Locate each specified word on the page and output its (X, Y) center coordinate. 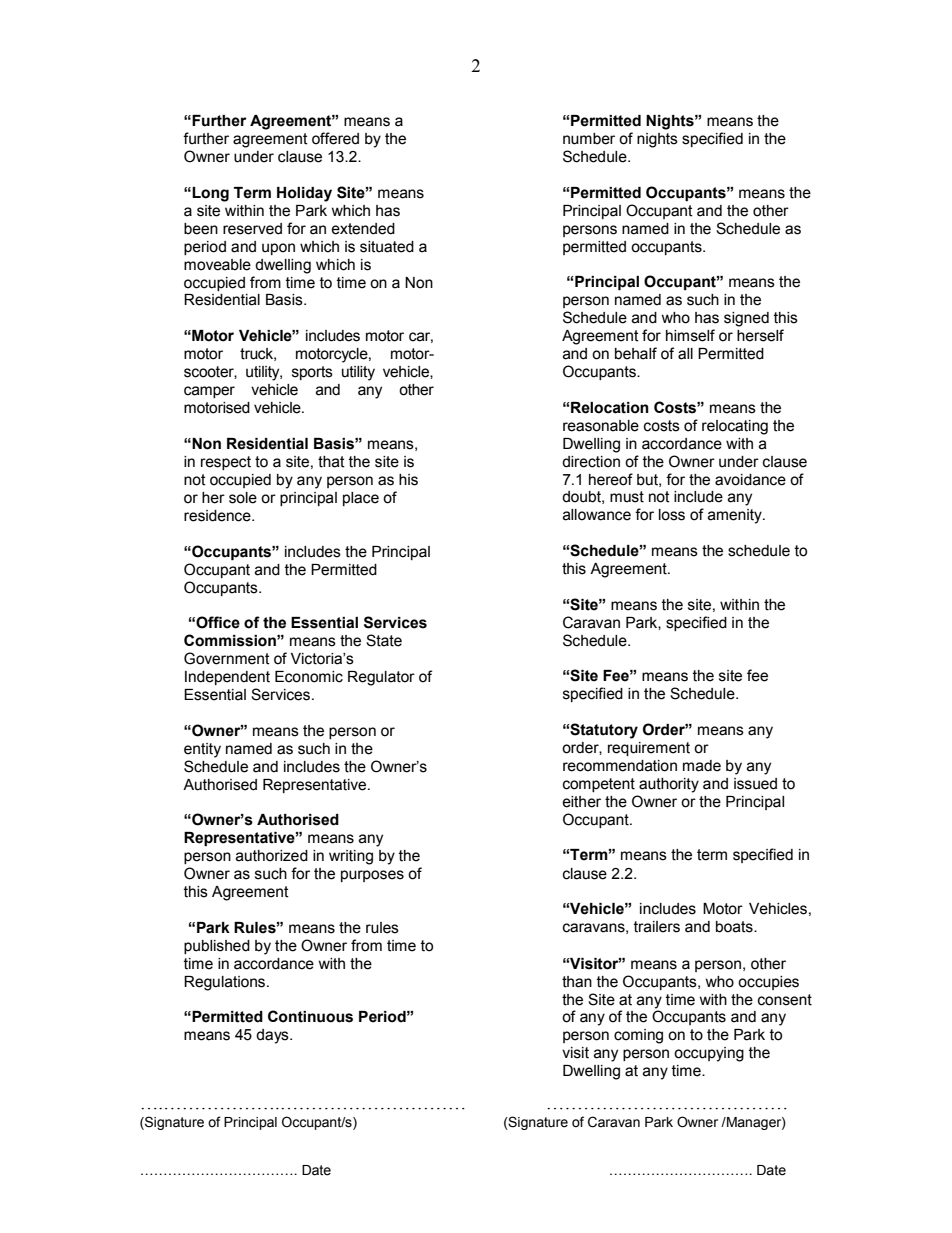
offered (335, 138)
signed (746, 319)
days (273, 1036)
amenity (736, 516)
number (589, 139)
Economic (309, 677)
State (384, 640)
